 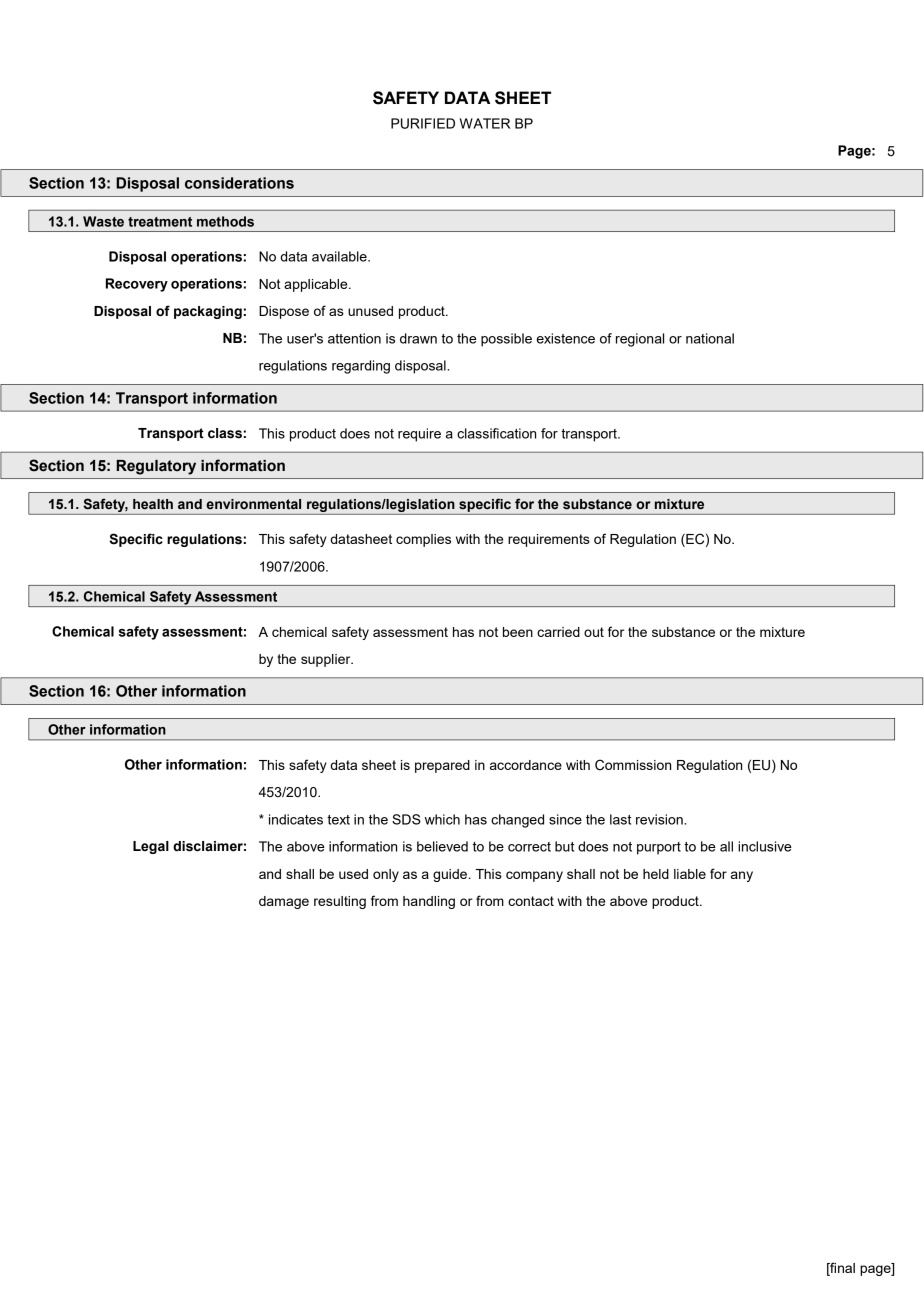 What do you see at coordinates (208, 312) in the screenshot?
I see `packaging` at bounding box center [208, 312].
